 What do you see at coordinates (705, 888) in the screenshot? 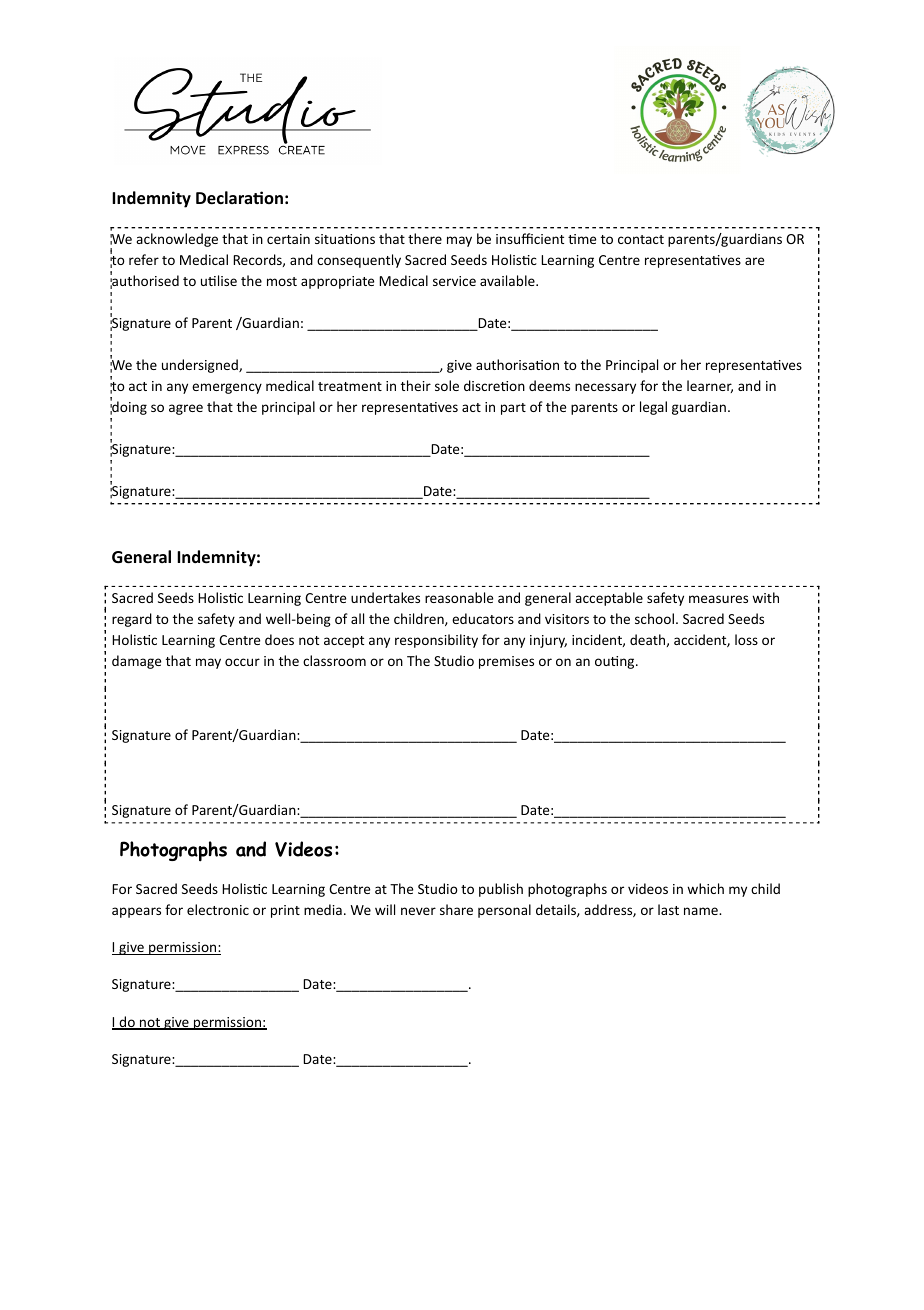
I see `which` at bounding box center [705, 888].
